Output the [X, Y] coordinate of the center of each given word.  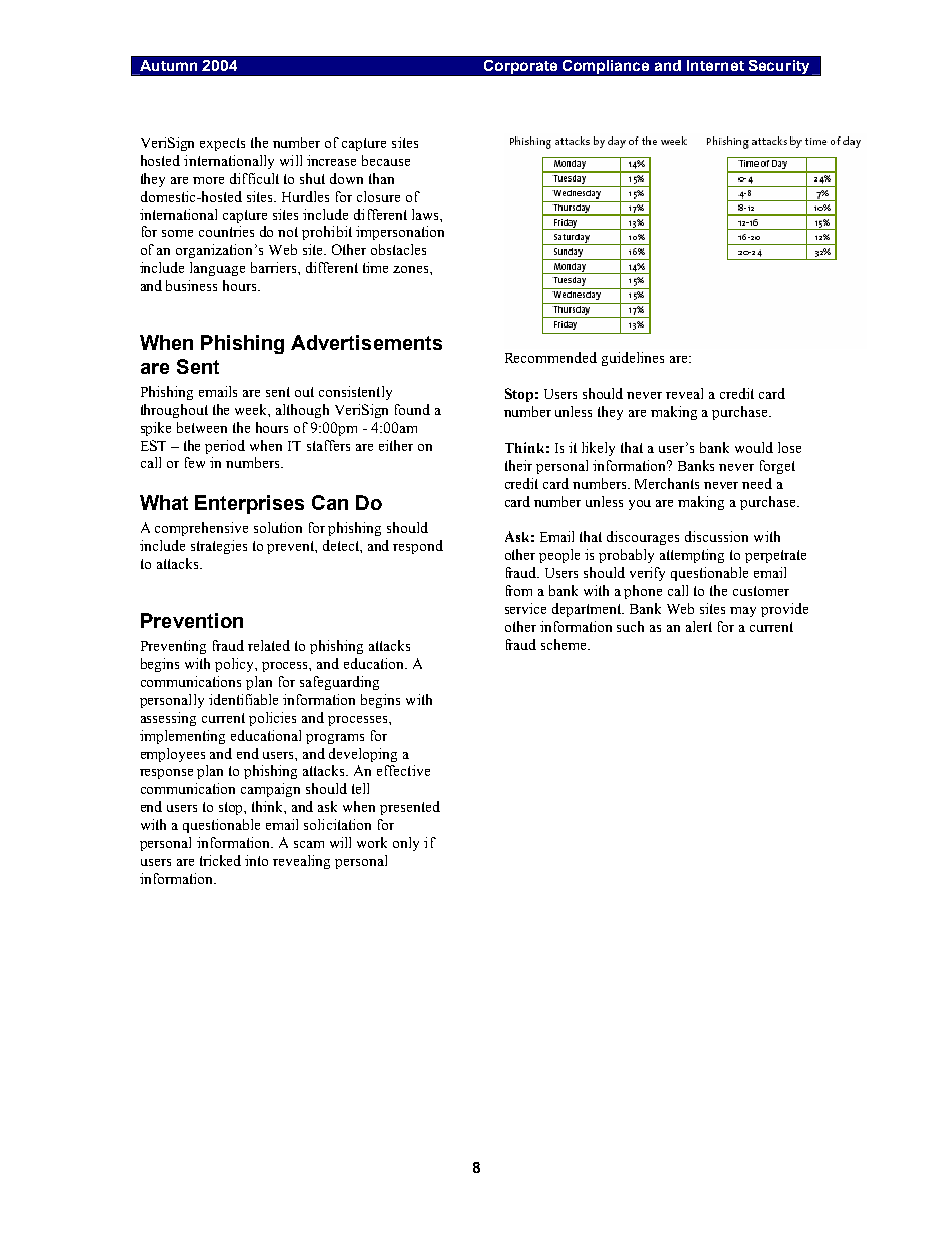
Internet [715, 65]
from [519, 590]
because [386, 160]
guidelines [633, 359]
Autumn [168, 65]
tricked [220, 860]
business [191, 285]
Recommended [551, 357]
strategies [219, 547]
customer [761, 591]
